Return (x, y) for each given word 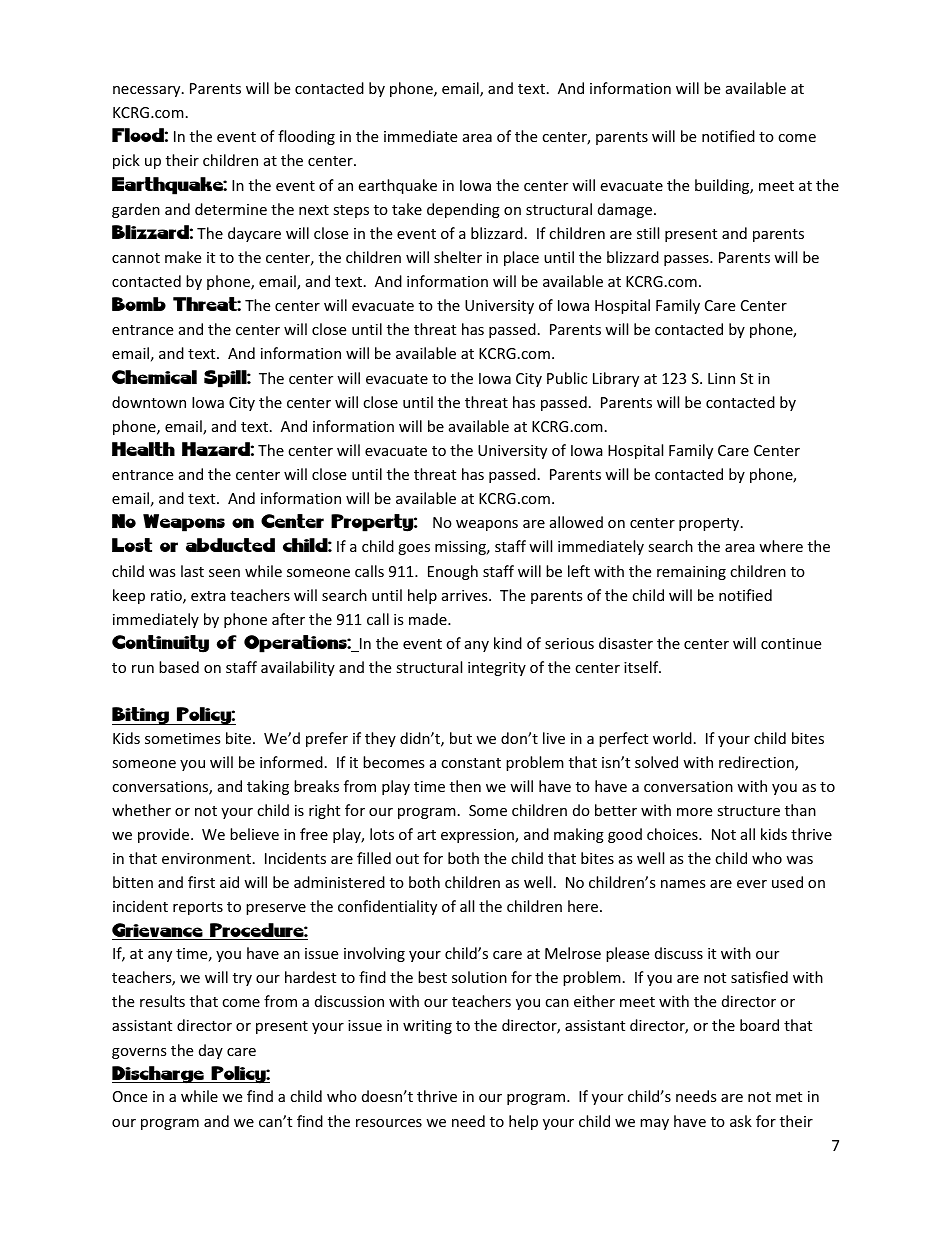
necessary (148, 91)
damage (625, 210)
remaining (691, 573)
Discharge (159, 1075)
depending (463, 210)
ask (741, 1121)
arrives (466, 595)
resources (389, 1123)
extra (208, 596)
